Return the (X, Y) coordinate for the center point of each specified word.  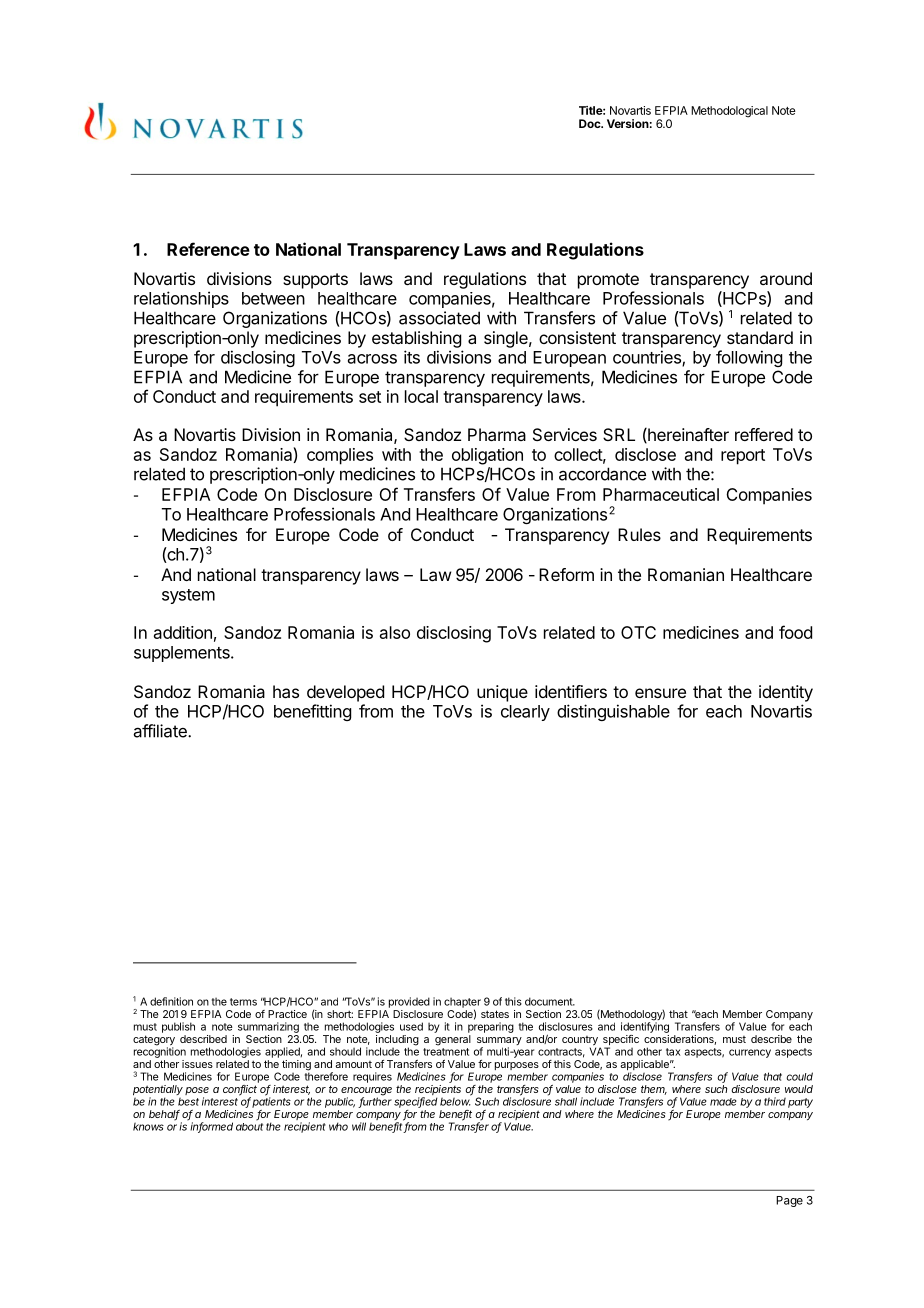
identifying (645, 1026)
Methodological (729, 112)
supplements (183, 654)
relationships (181, 299)
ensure (660, 693)
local (421, 396)
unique (502, 693)
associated (439, 318)
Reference (208, 249)
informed (211, 1127)
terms (243, 1002)
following (749, 358)
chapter (462, 1004)
